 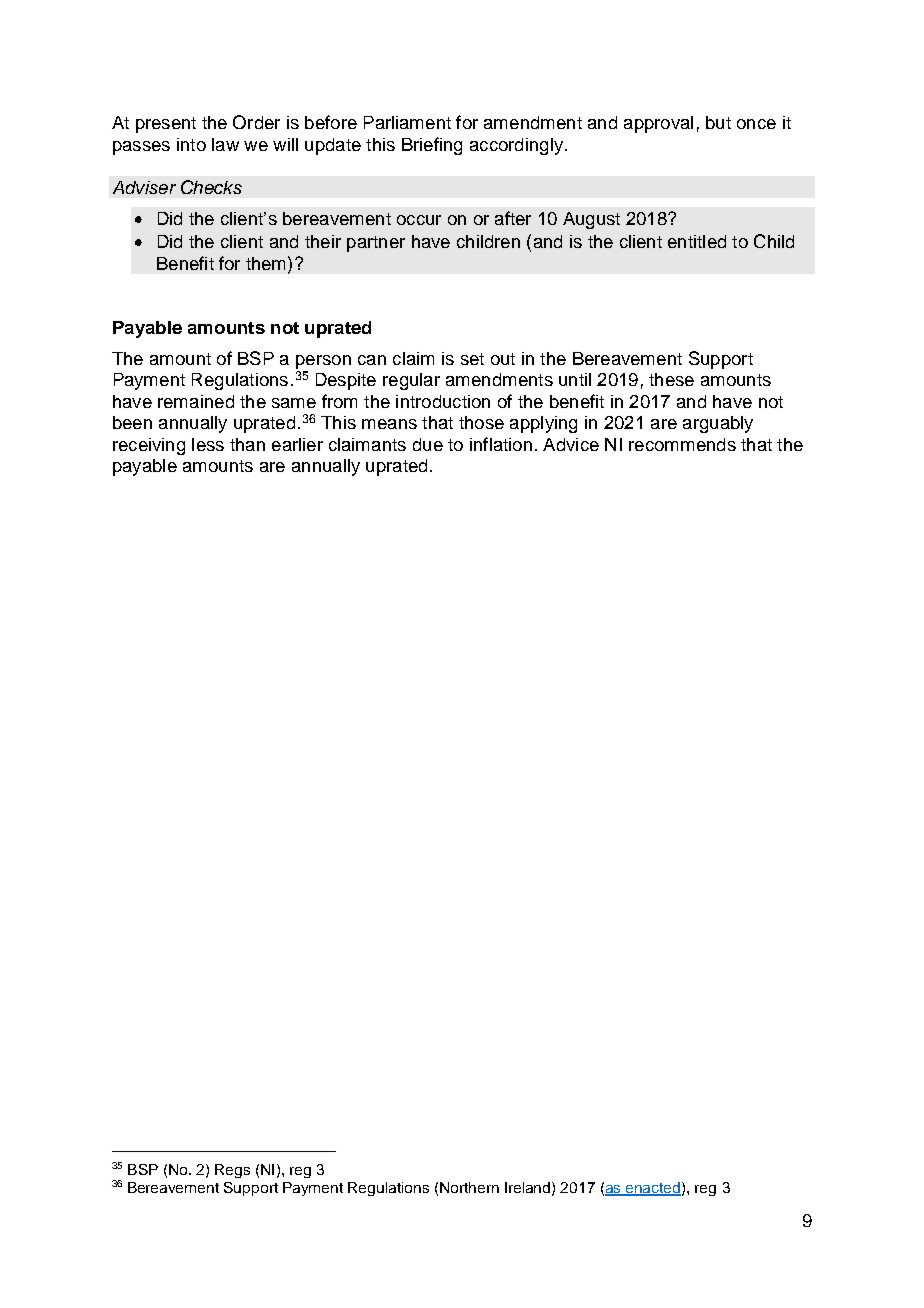 What do you see at coordinates (571, 444) in the screenshot?
I see `Advice` at bounding box center [571, 444].
